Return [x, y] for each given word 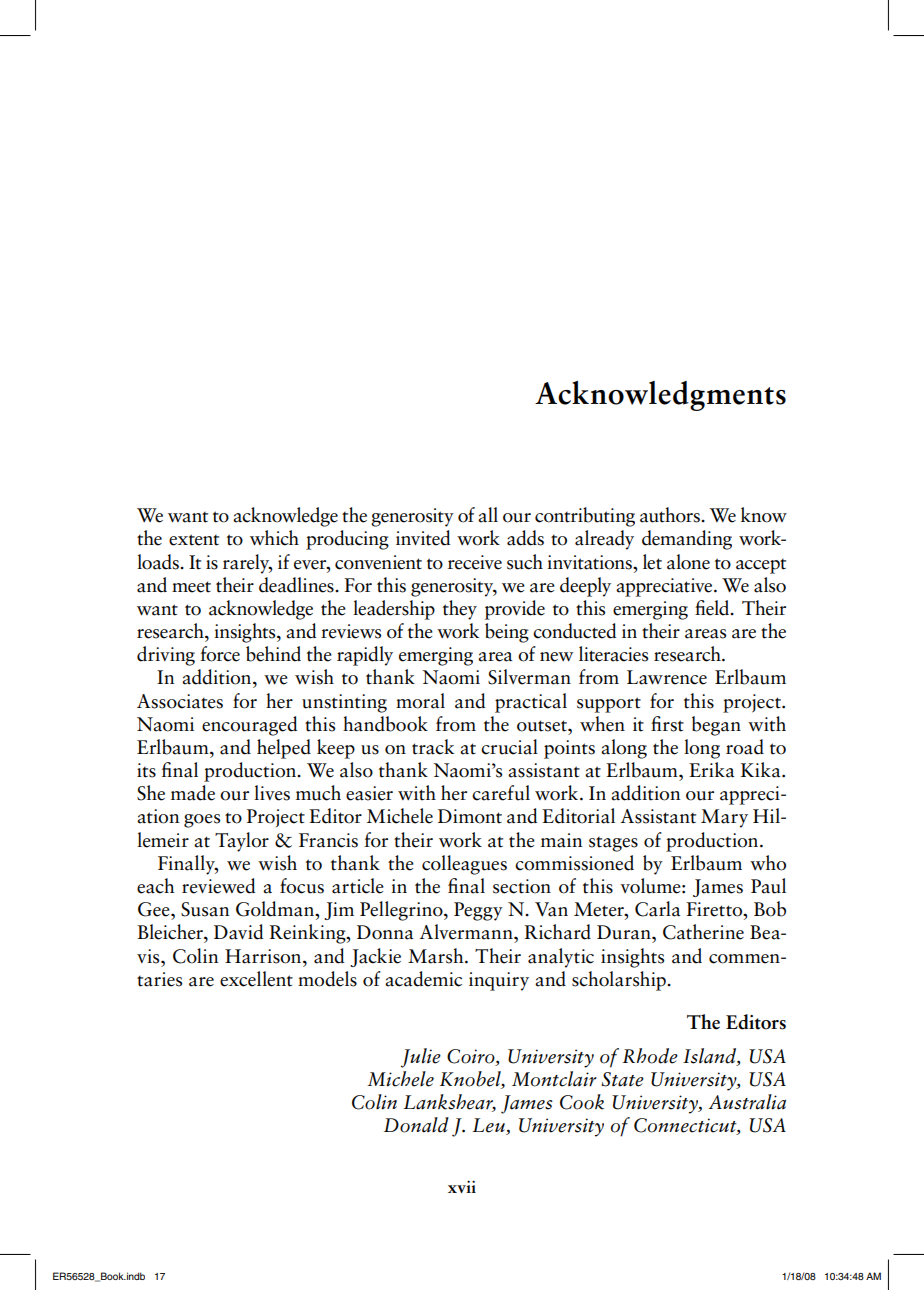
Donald [416, 1125]
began [716, 726]
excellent [256, 979]
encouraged [249, 726]
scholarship [620, 981]
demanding [687, 540]
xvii [462, 1187]
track [433, 747]
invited [423, 538]
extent [194, 540]
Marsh [437, 956]
